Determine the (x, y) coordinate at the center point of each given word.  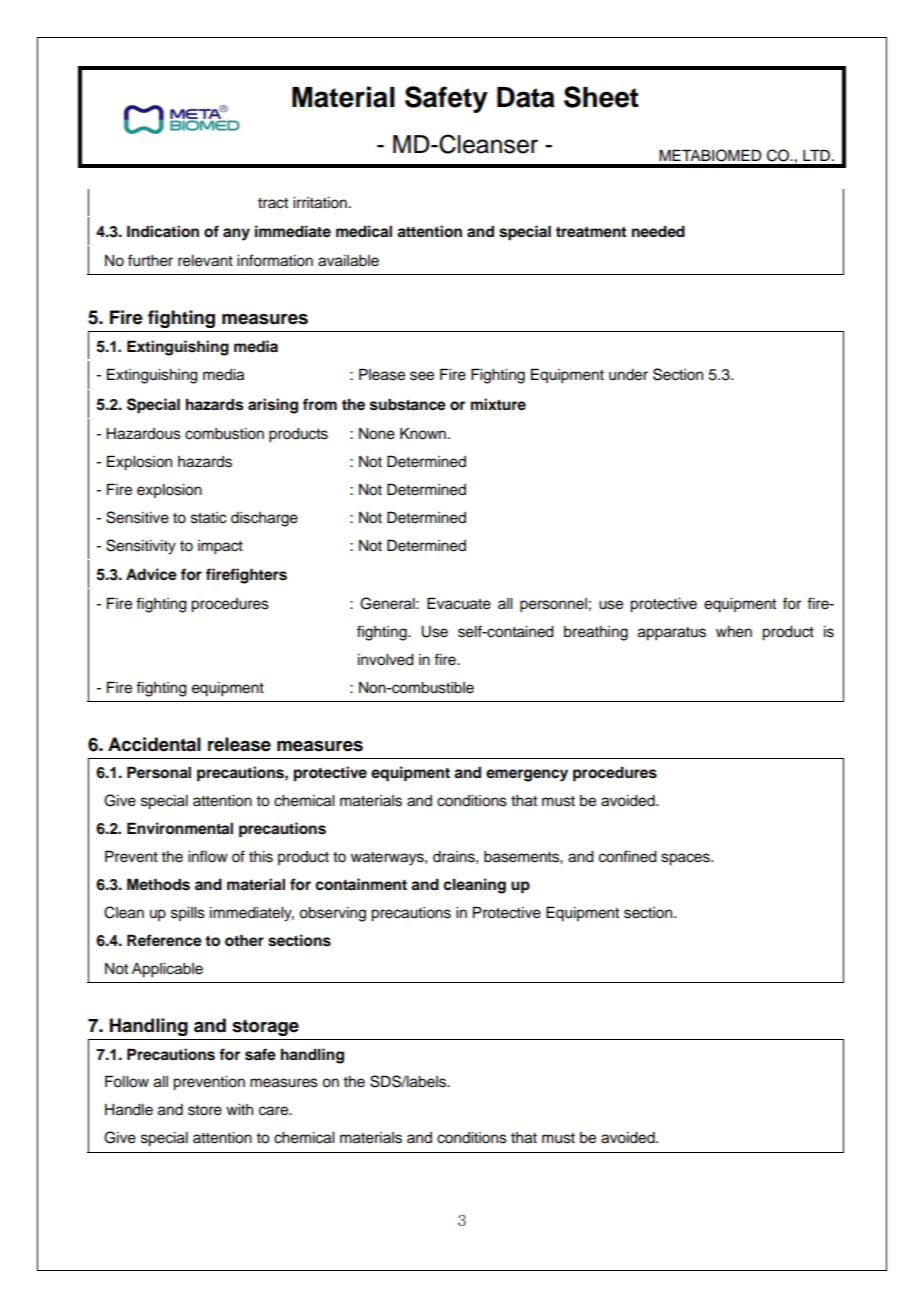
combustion (224, 434)
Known (423, 433)
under (628, 375)
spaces (686, 859)
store (205, 1110)
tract (273, 203)
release (239, 744)
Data (526, 97)
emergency (527, 775)
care (275, 1111)
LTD (816, 155)
